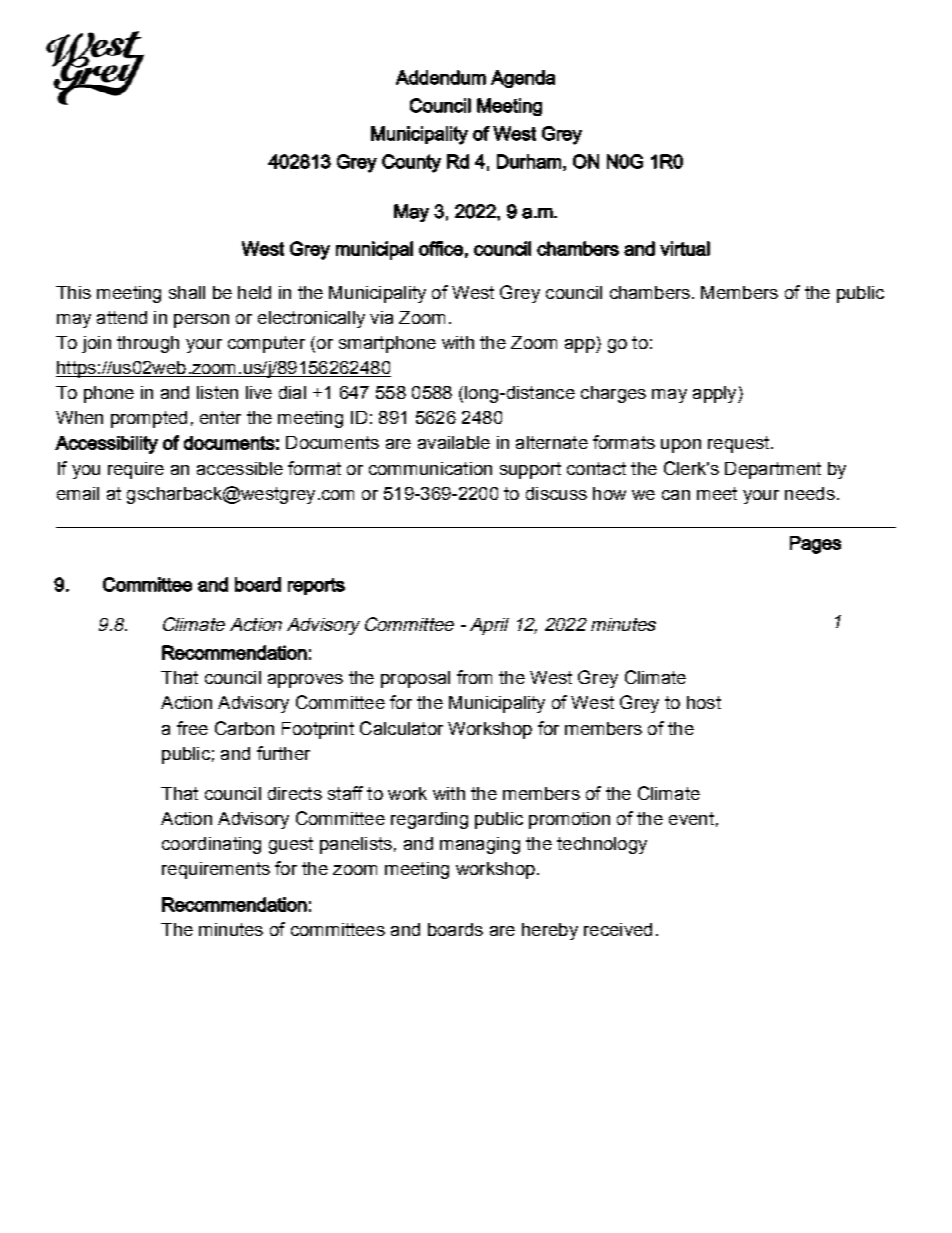 This screenshot has width=952, height=1233. Describe the element at coordinates (187, 292) in the screenshot. I see `shall` at that location.
